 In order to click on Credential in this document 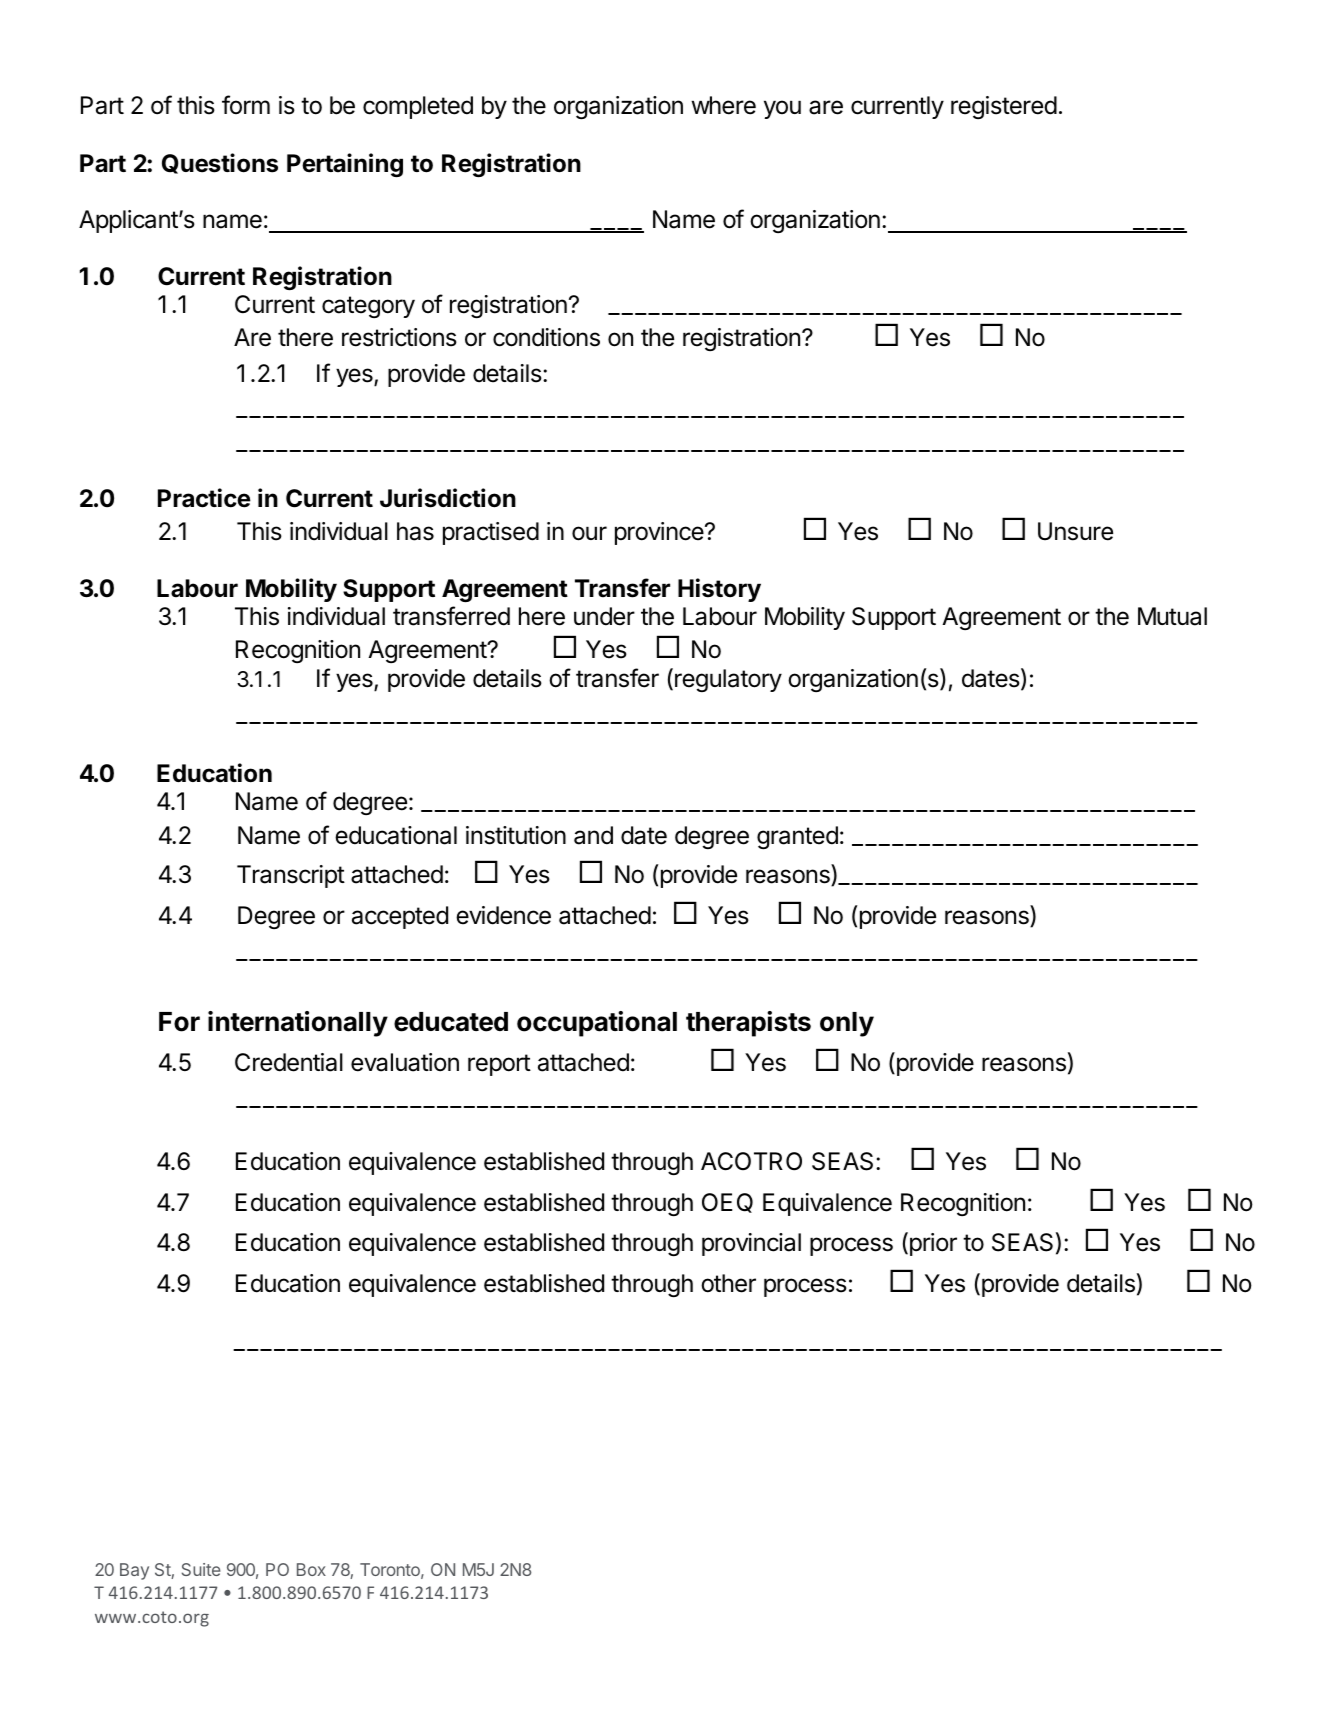, I will do `click(289, 1062)`.
